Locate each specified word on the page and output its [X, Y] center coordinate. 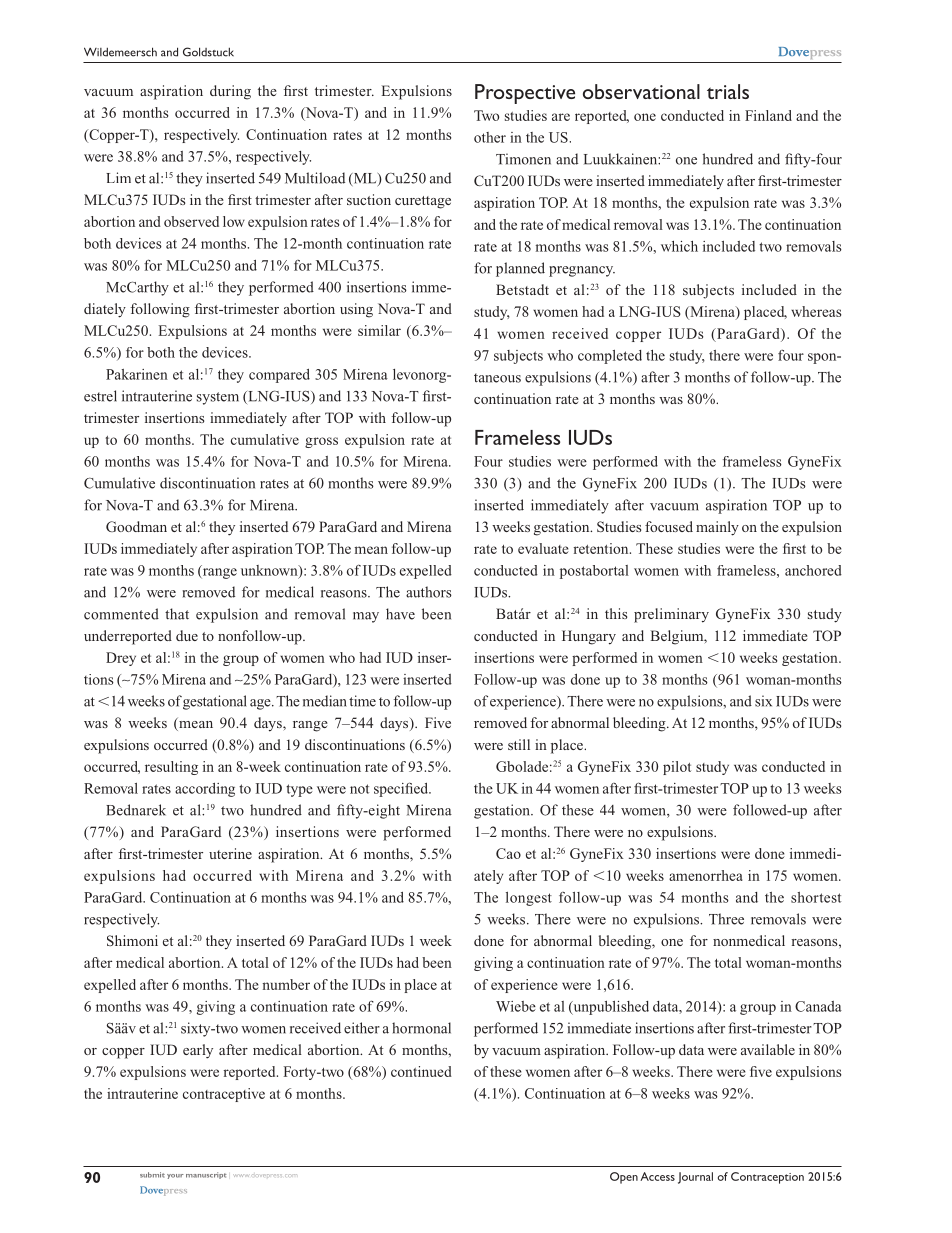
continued [421, 1071]
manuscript [206, 1175]
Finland [768, 115]
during [230, 92]
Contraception [767, 1178]
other [490, 137]
